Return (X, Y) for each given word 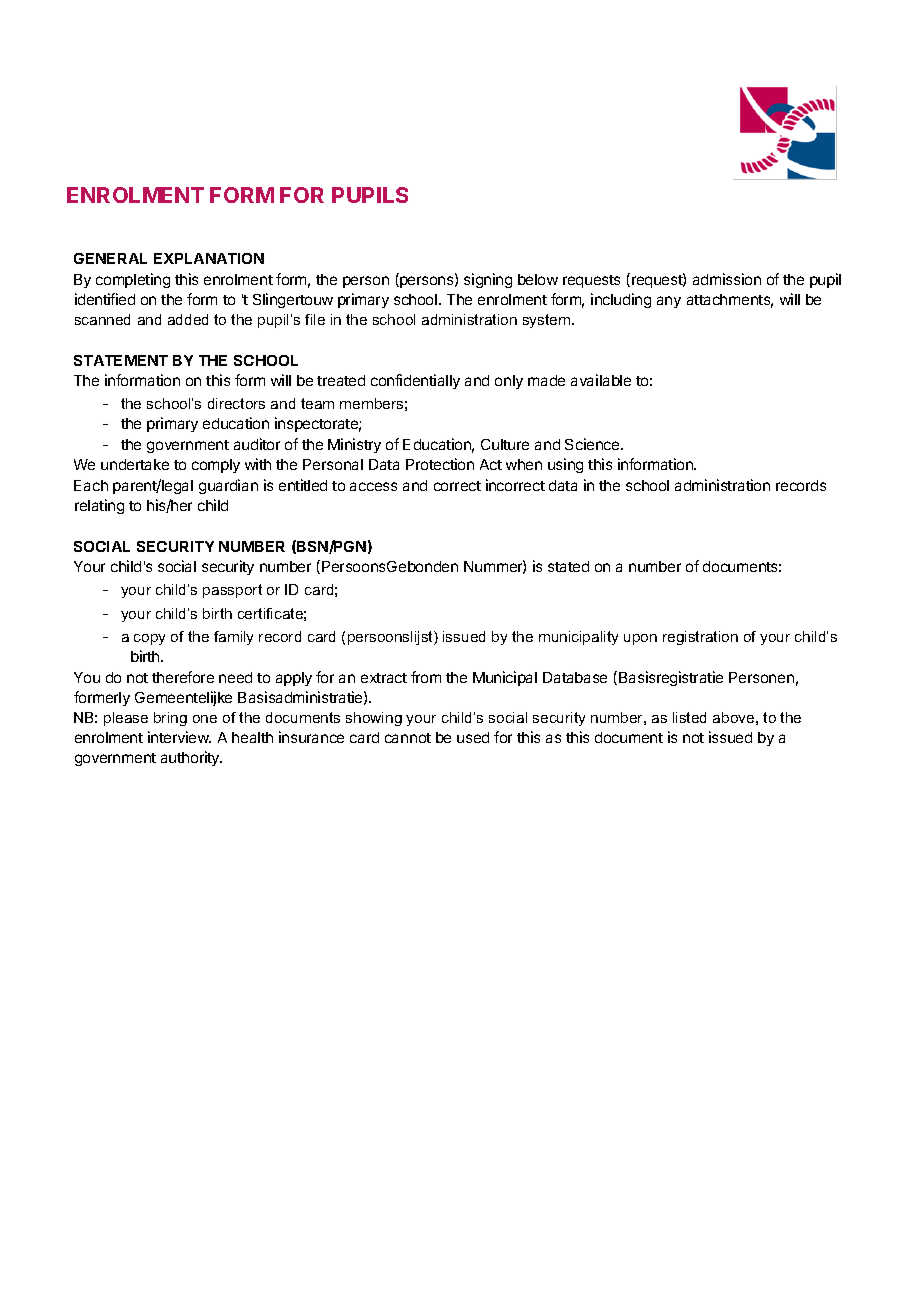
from (426, 677)
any (669, 302)
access (373, 486)
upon (640, 639)
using (565, 465)
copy (149, 639)
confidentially (415, 381)
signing (488, 280)
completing (133, 280)
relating (99, 506)
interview (179, 737)
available (601, 380)
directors (236, 403)
